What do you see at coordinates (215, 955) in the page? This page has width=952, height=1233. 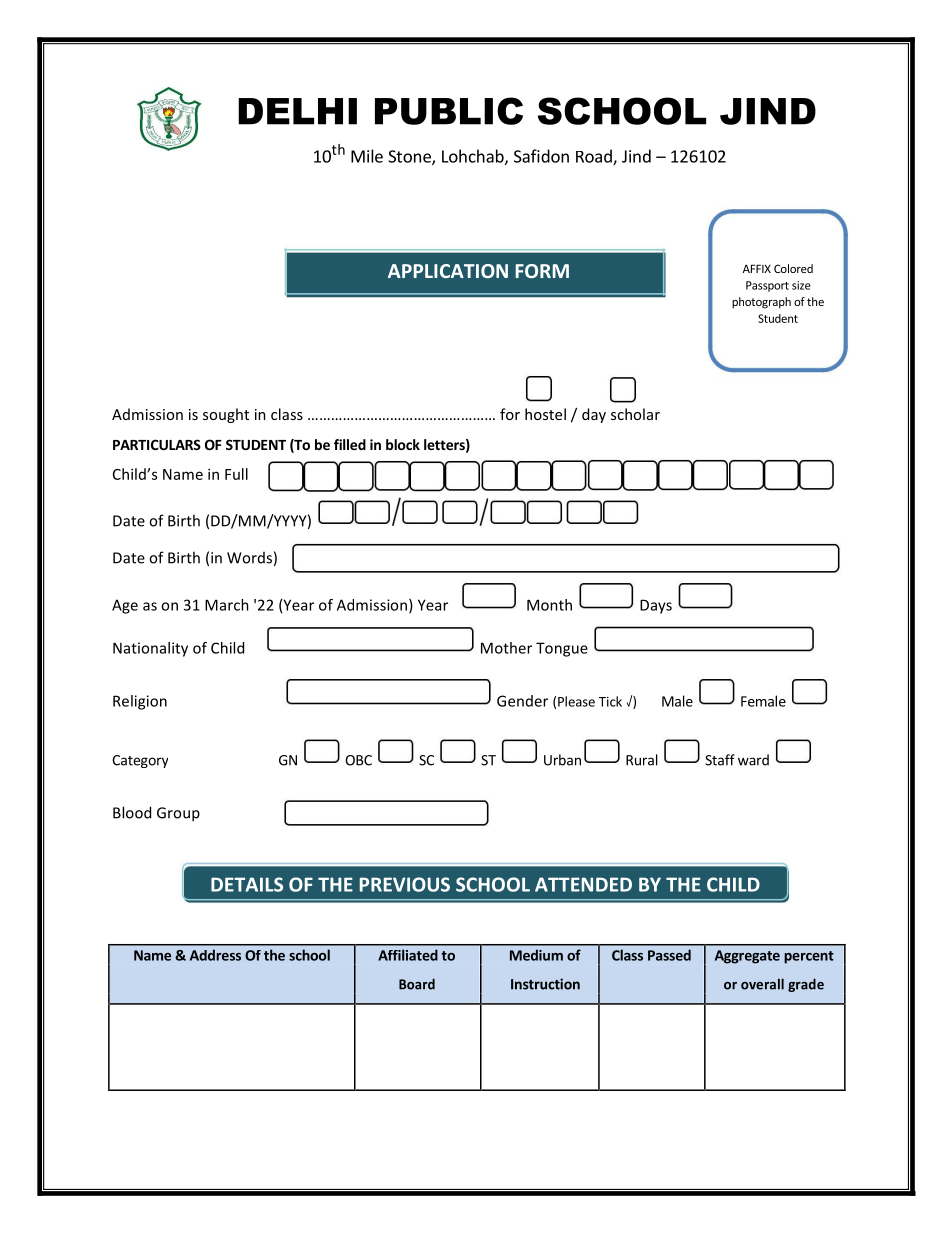 I see `Address` at bounding box center [215, 955].
